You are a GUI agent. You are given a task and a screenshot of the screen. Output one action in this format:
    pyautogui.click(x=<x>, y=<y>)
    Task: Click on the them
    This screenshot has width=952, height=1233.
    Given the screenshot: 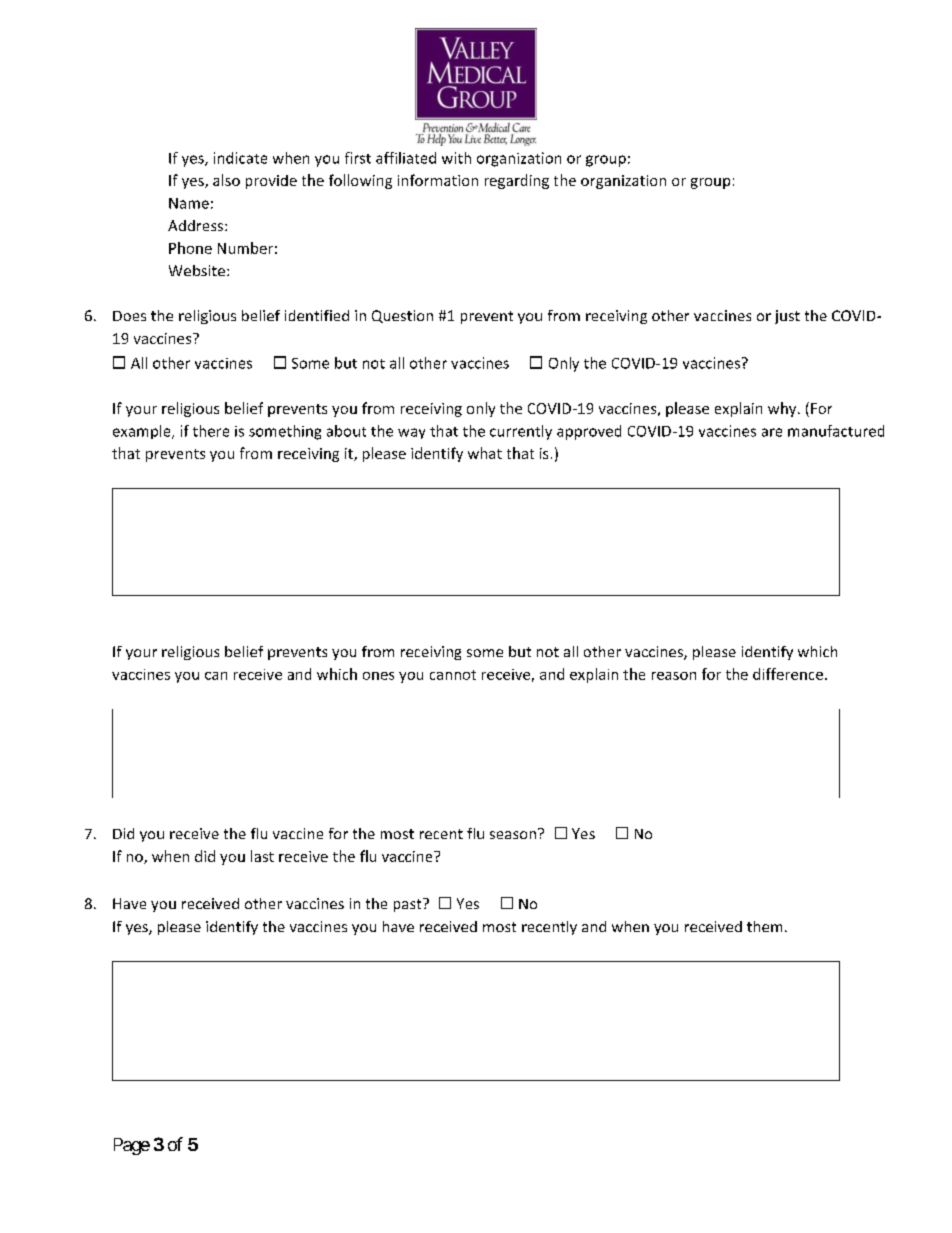 What is the action you would take?
    pyautogui.click(x=764, y=926)
